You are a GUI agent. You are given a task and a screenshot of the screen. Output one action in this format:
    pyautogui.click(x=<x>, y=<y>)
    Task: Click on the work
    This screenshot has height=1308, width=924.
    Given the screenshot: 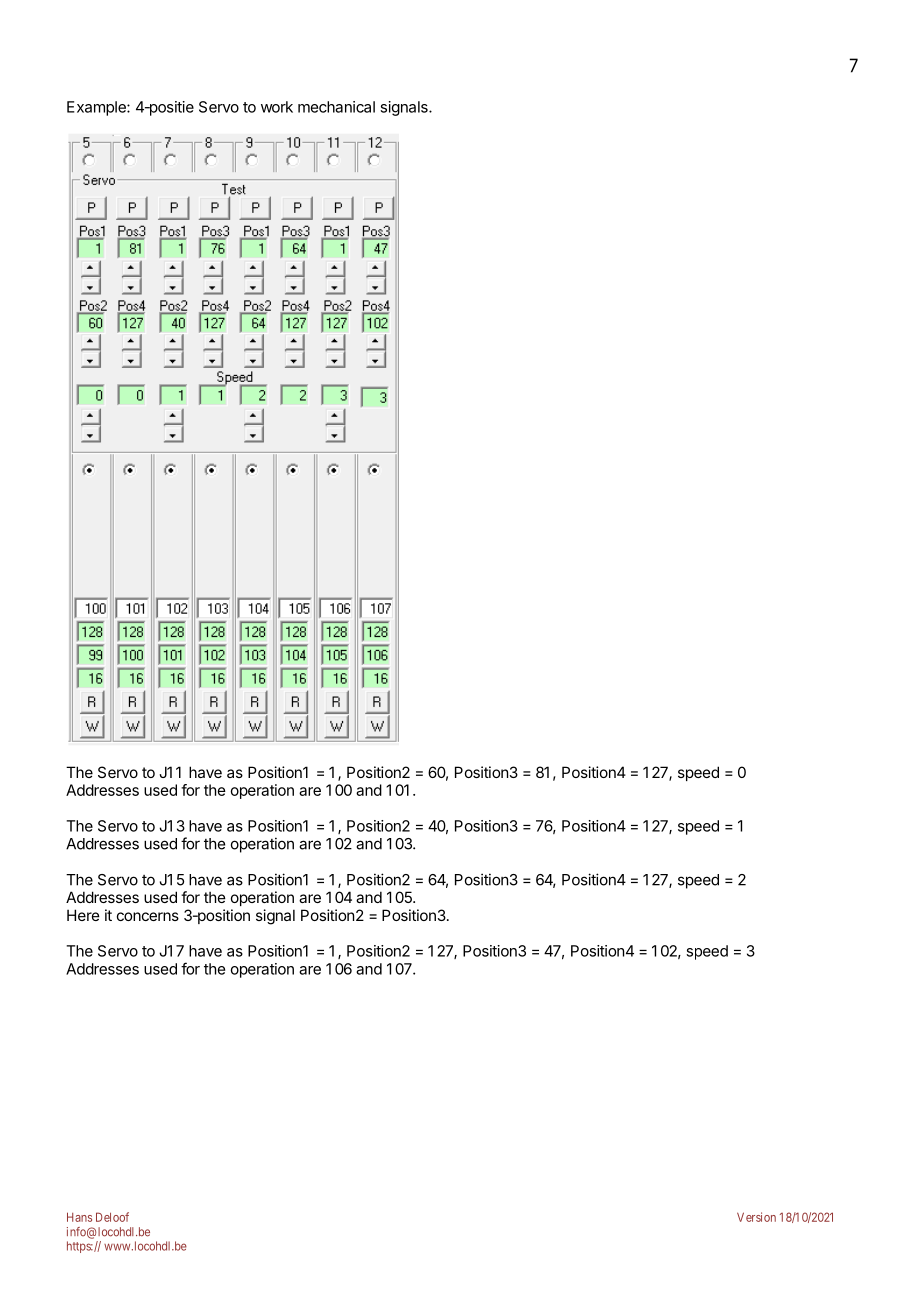 What is the action you would take?
    pyautogui.click(x=277, y=107)
